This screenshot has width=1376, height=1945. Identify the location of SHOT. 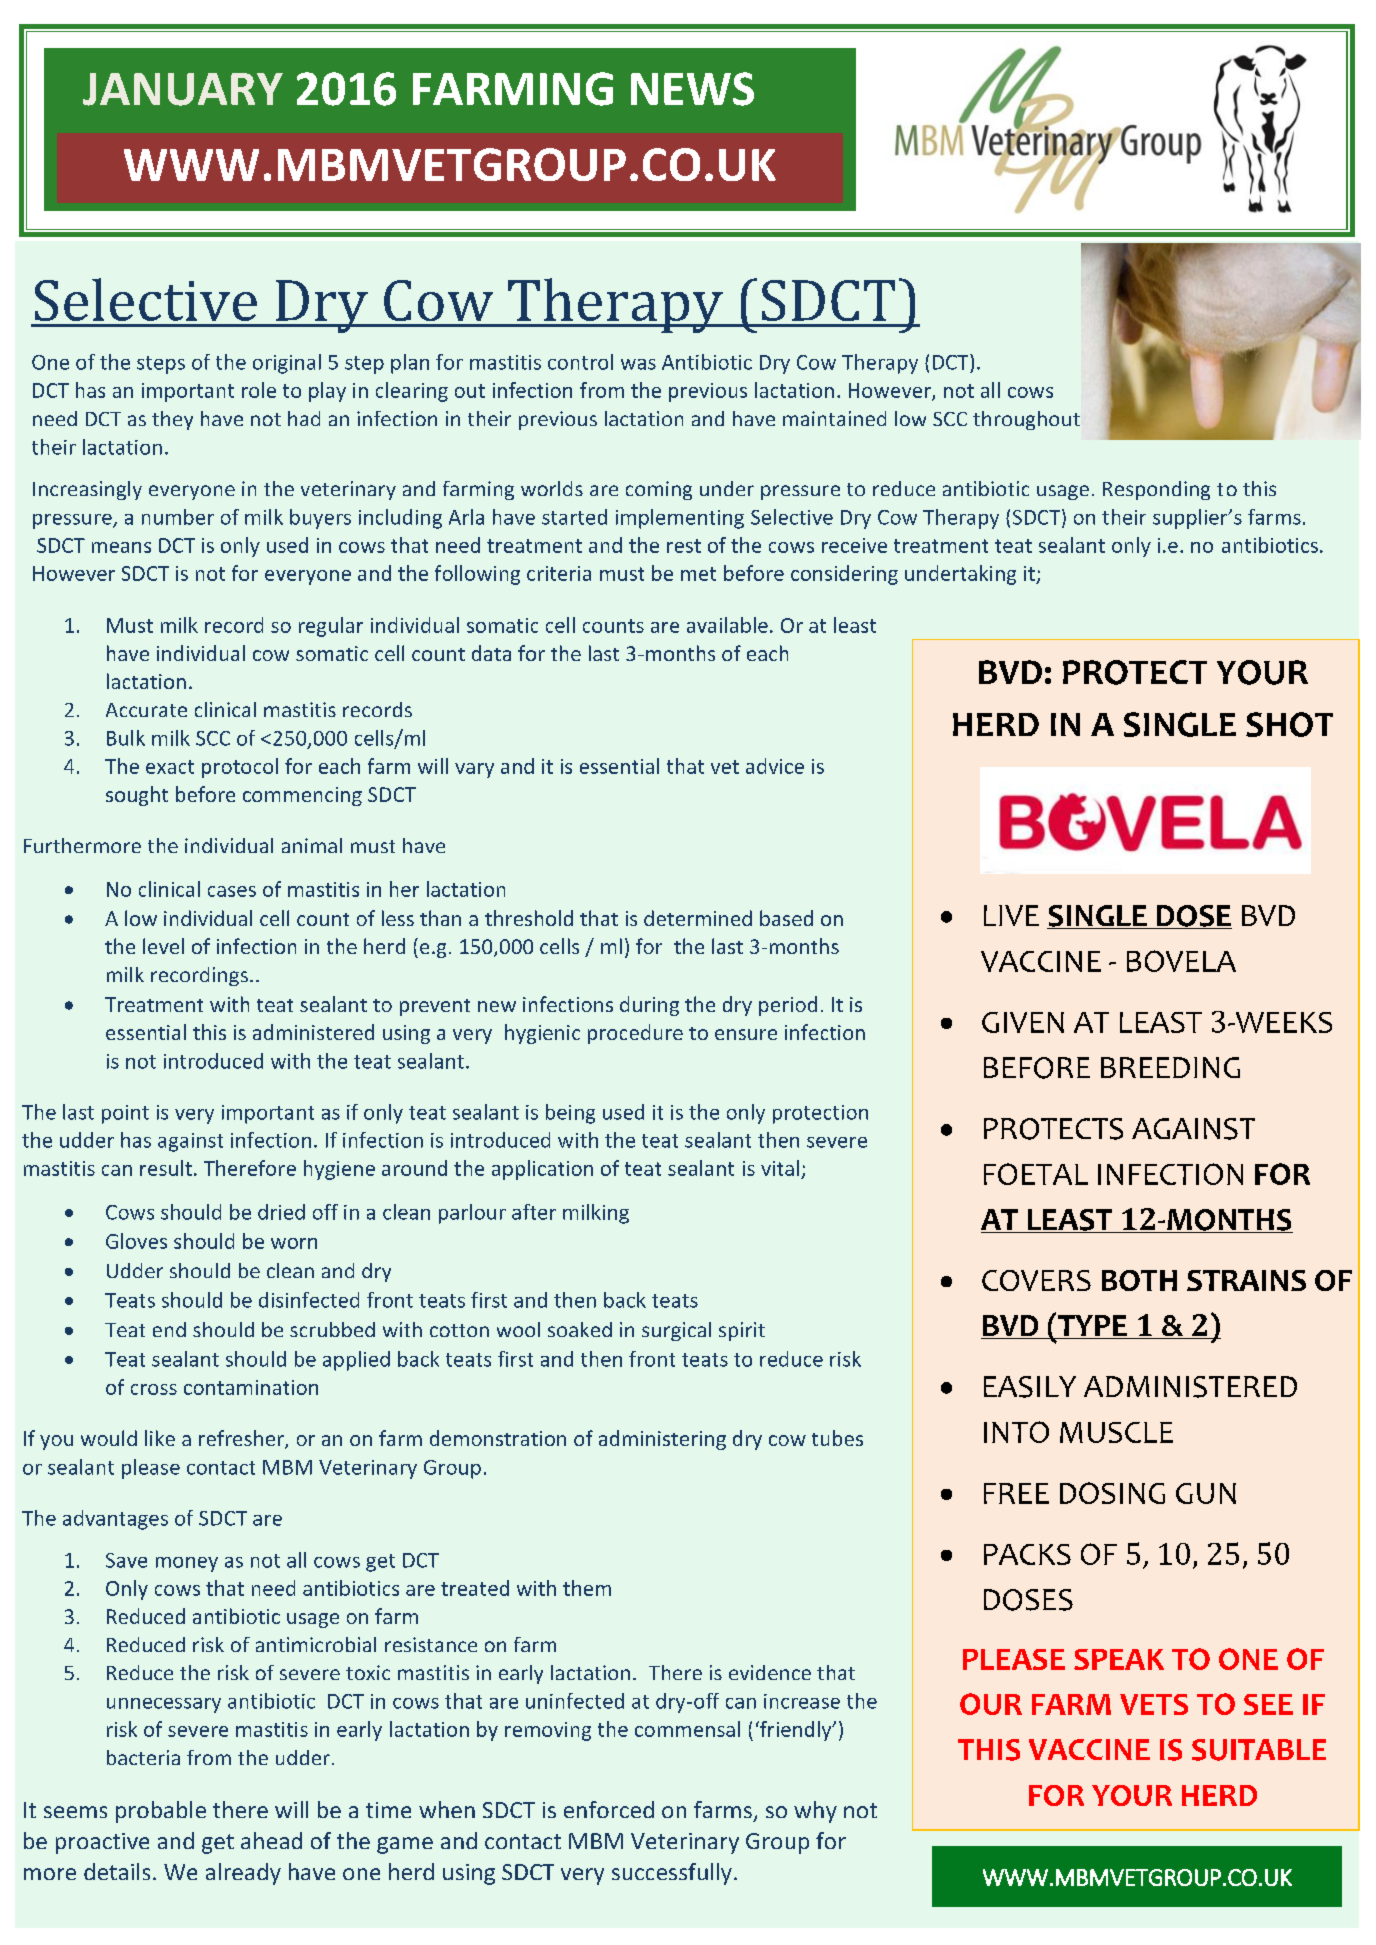
(1289, 724).
